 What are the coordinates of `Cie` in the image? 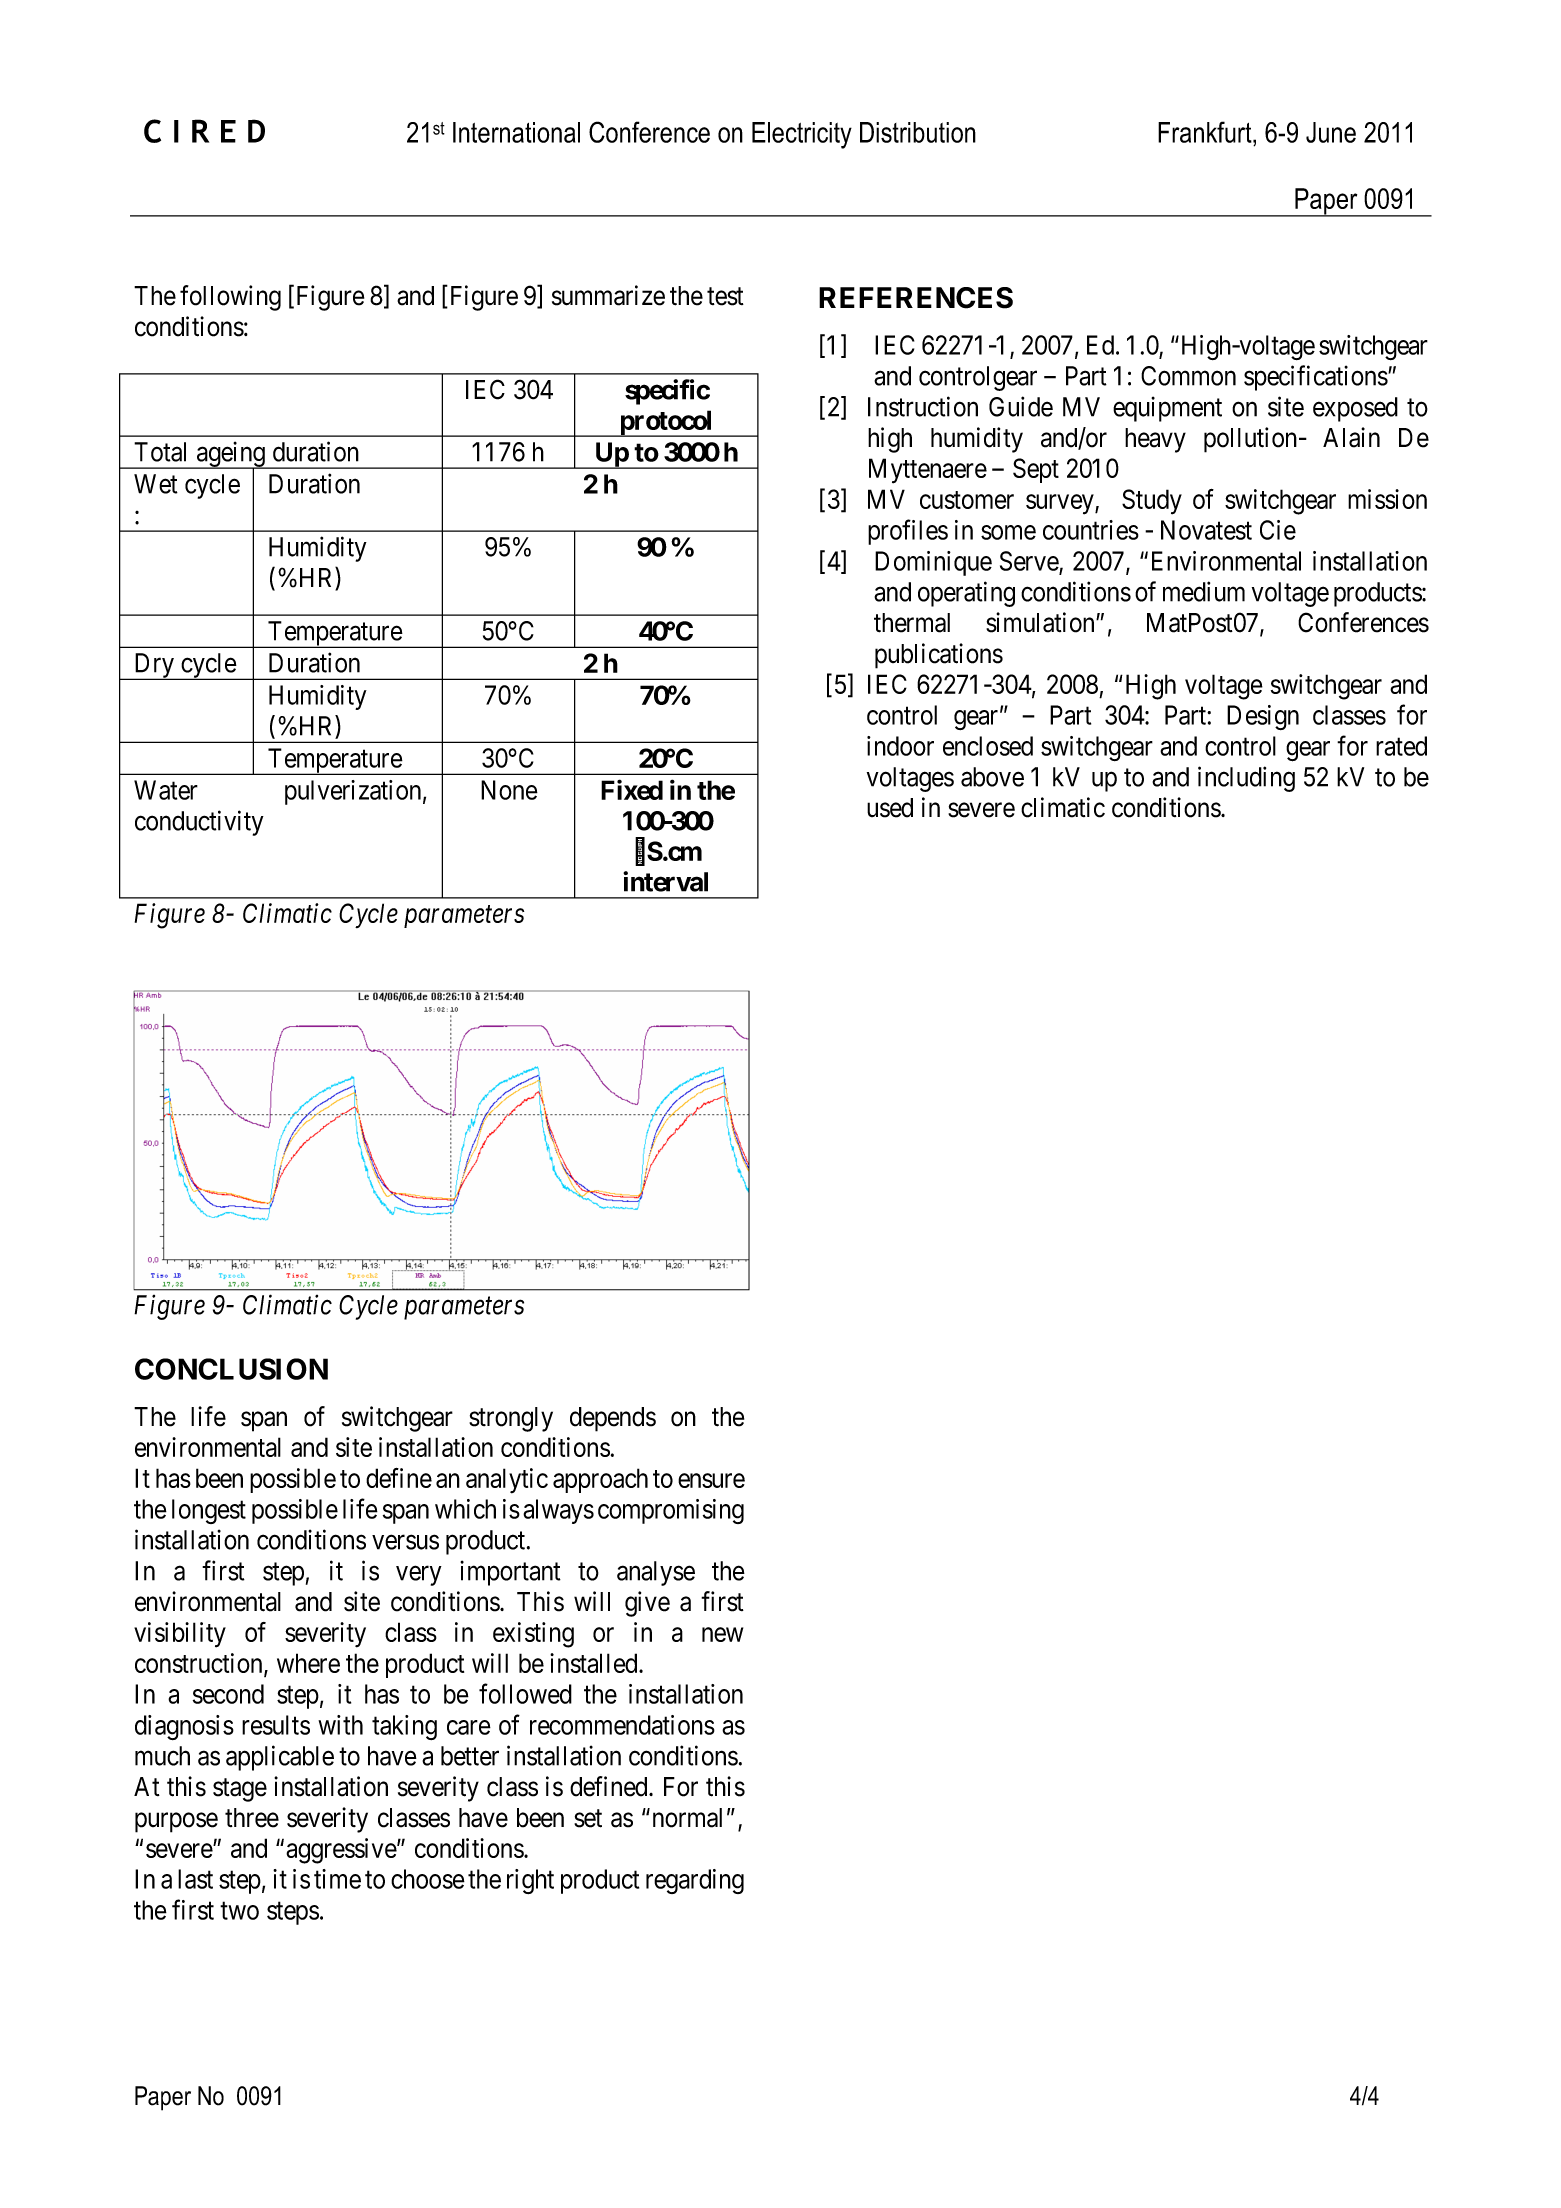 It's located at (1278, 530).
